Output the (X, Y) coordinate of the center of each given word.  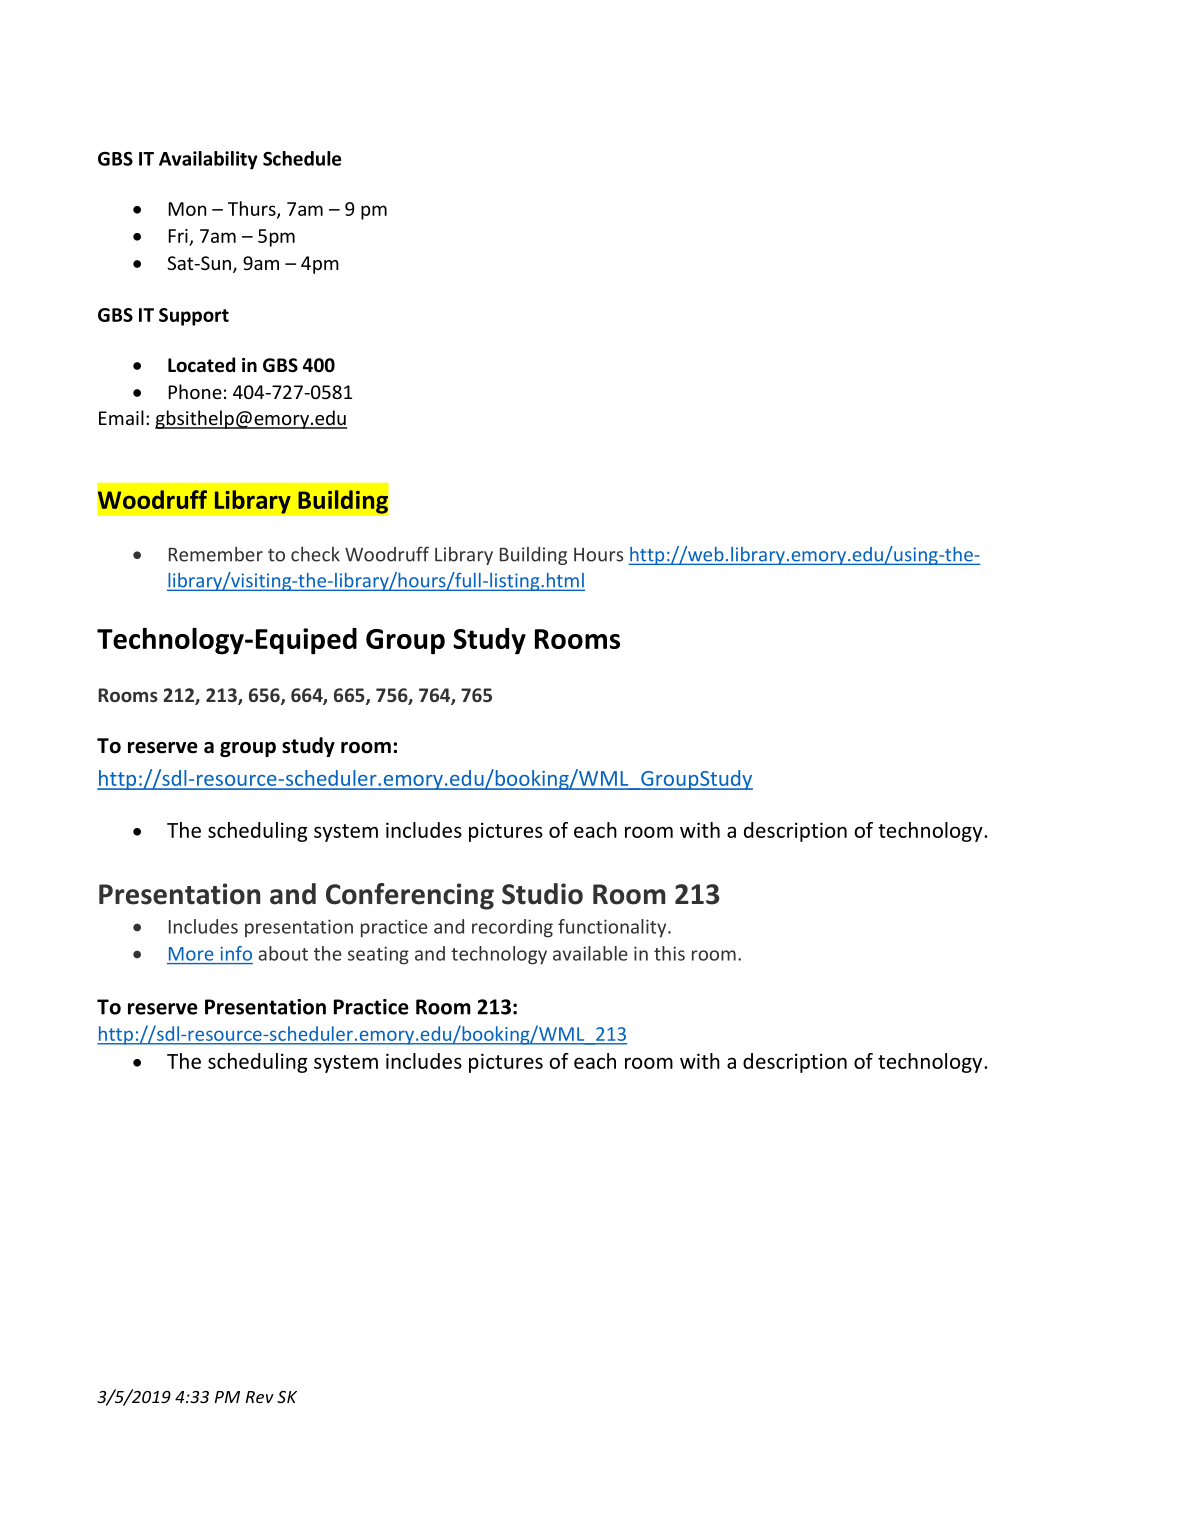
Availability (208, 160)
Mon (187, 209)
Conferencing (410, 896)
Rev (260, 1397)
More (191, 954)
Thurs (253, 210)
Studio (542, 894)
